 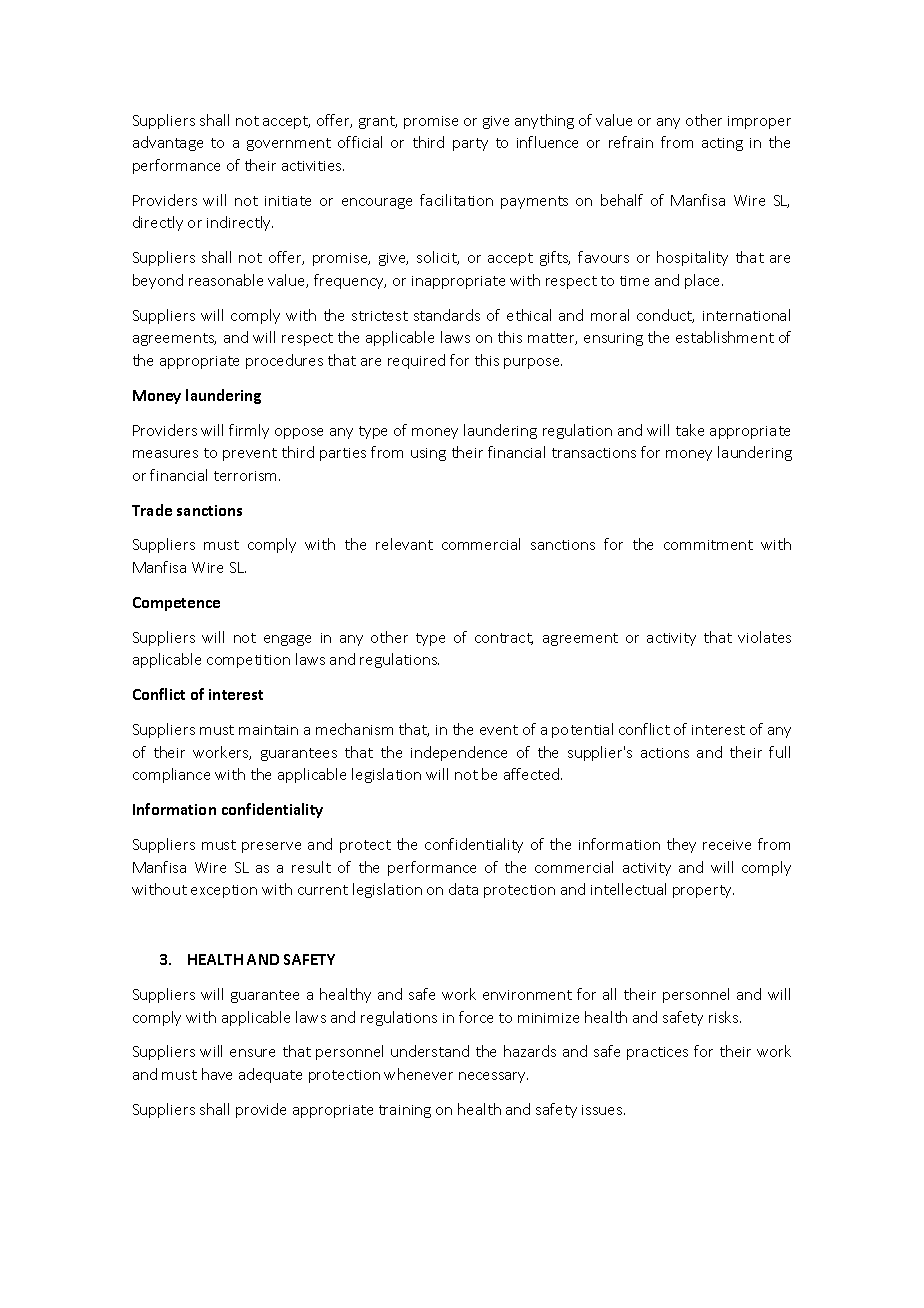 What do you see at coordinates (504, 639) in the screenshot?
I see `contract` at bounding box center [504, 639].
